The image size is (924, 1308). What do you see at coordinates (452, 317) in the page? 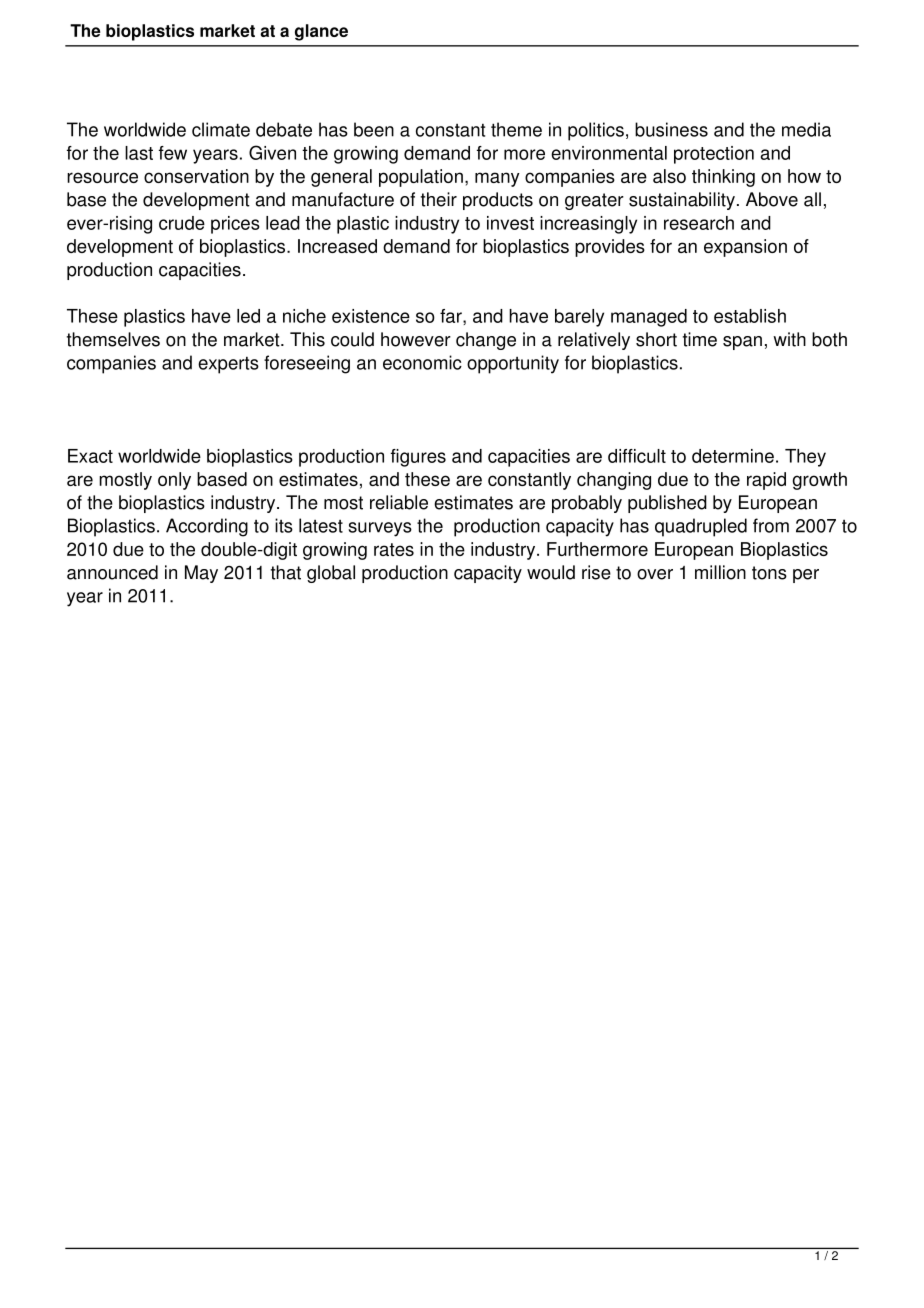
I see `far` at bounding box center [452, 317].
